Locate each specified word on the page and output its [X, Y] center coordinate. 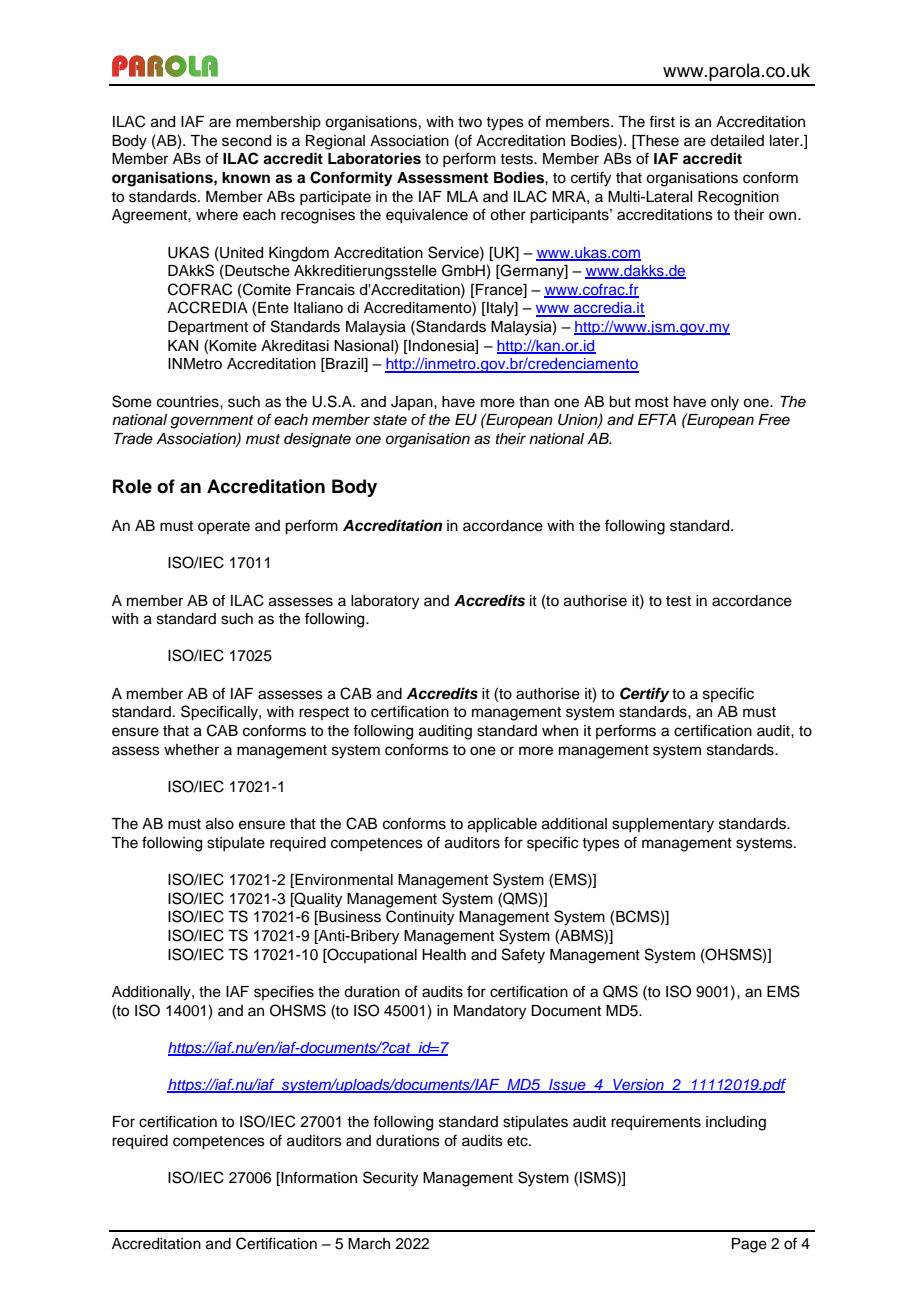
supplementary [663, 825]
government [212, 422]
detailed [737, 141]
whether [191, 750]
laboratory [385, 602]
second [246, 141]
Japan [413, 403]
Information [318, 1178]
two [470, 122]
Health [444, 955]
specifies [284, 992]
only [725, 403]
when [560, 731]
